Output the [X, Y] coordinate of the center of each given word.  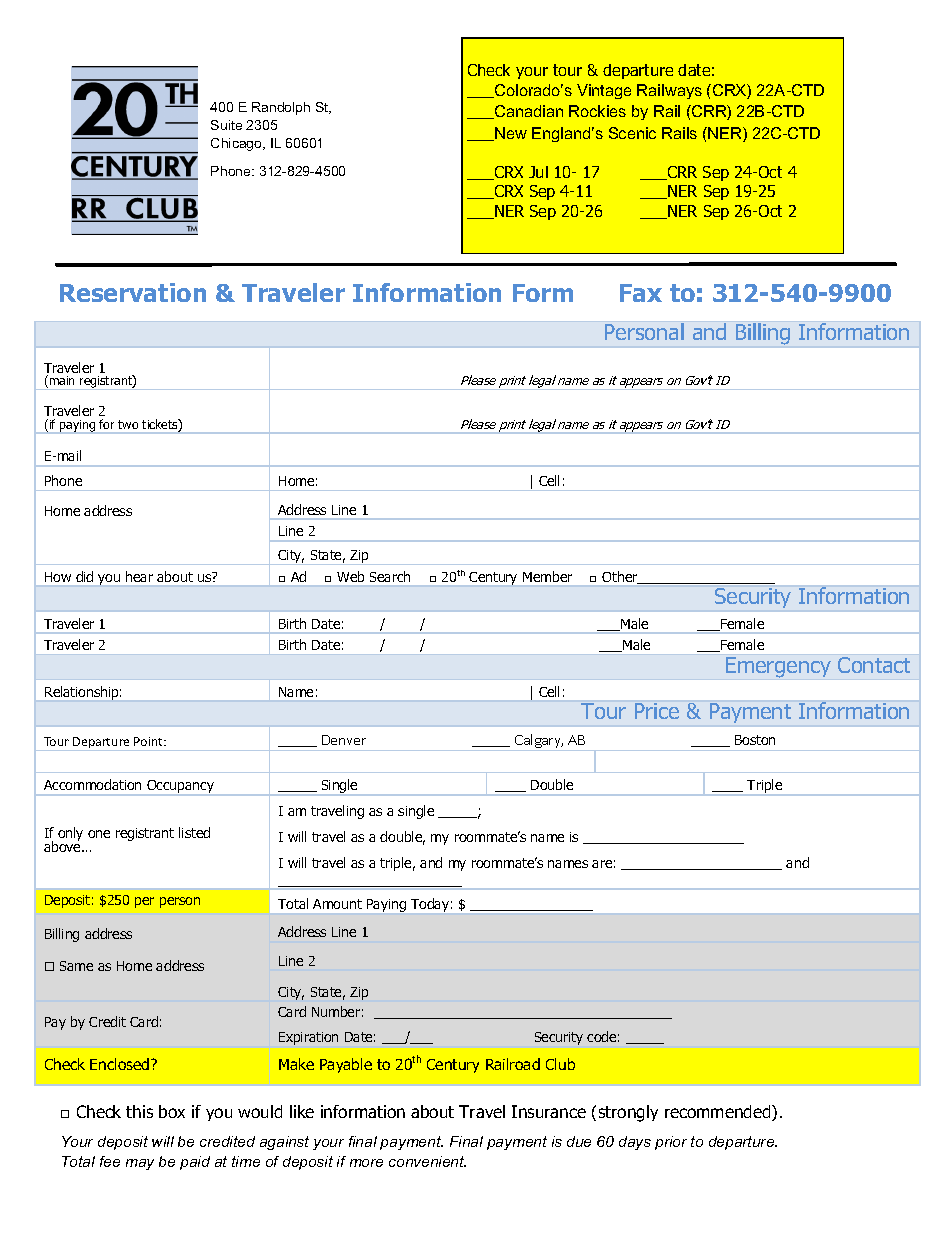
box [172, 1111]
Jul [538, 172]
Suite [226, 125]
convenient [427, 1161]
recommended [719, 1113]
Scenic [632, 133]
